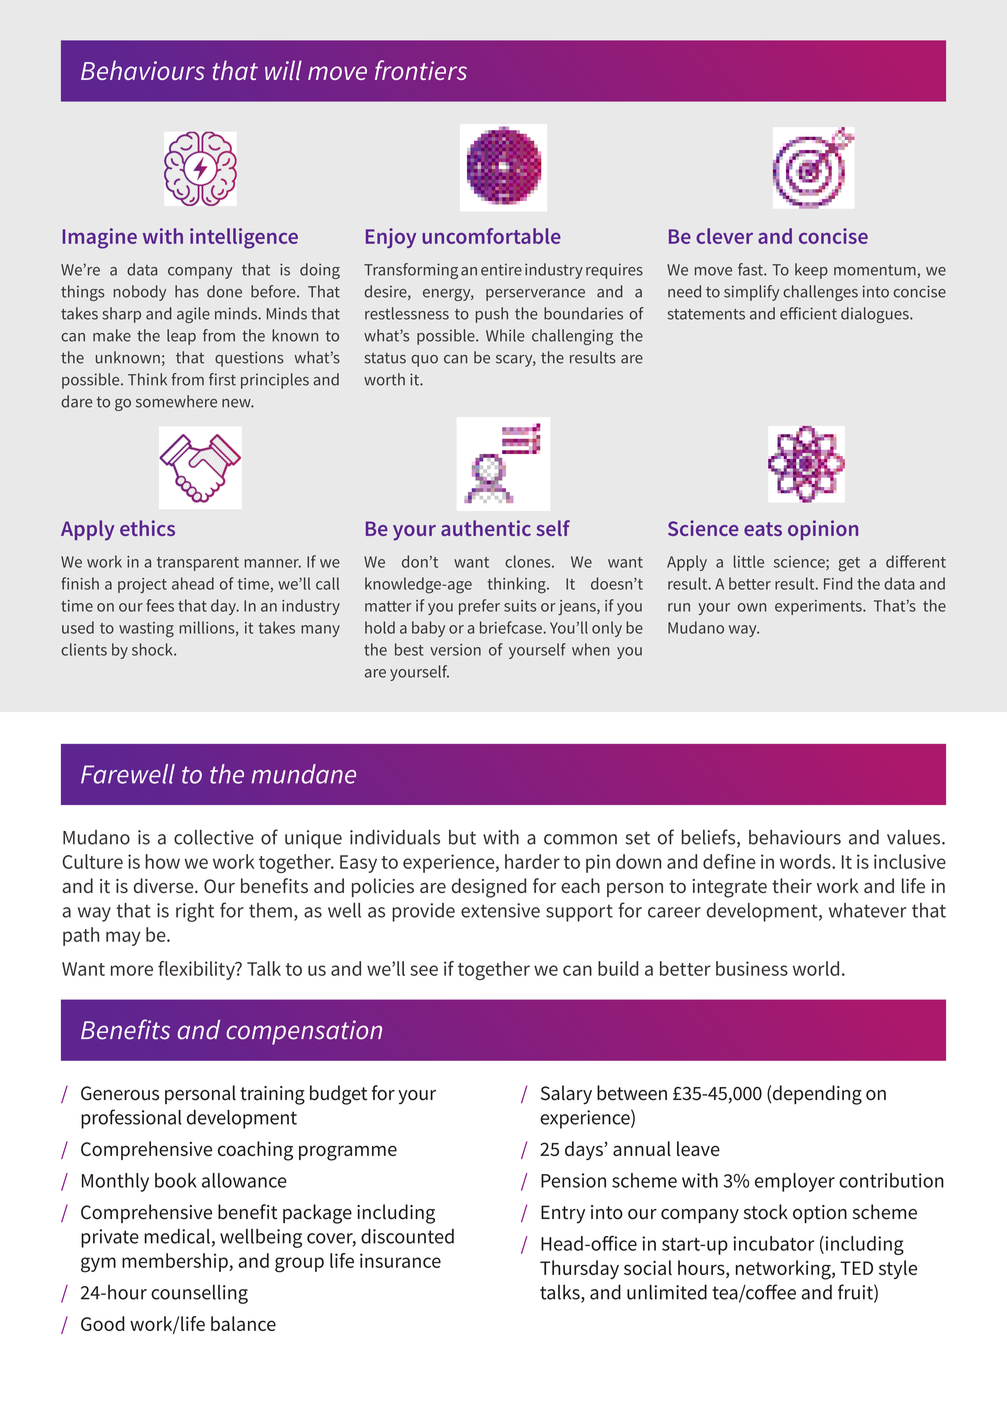  What do you see at coordinates (199, 1294) in the page?
I see `counselling` at bounding box center [199, 1294].
